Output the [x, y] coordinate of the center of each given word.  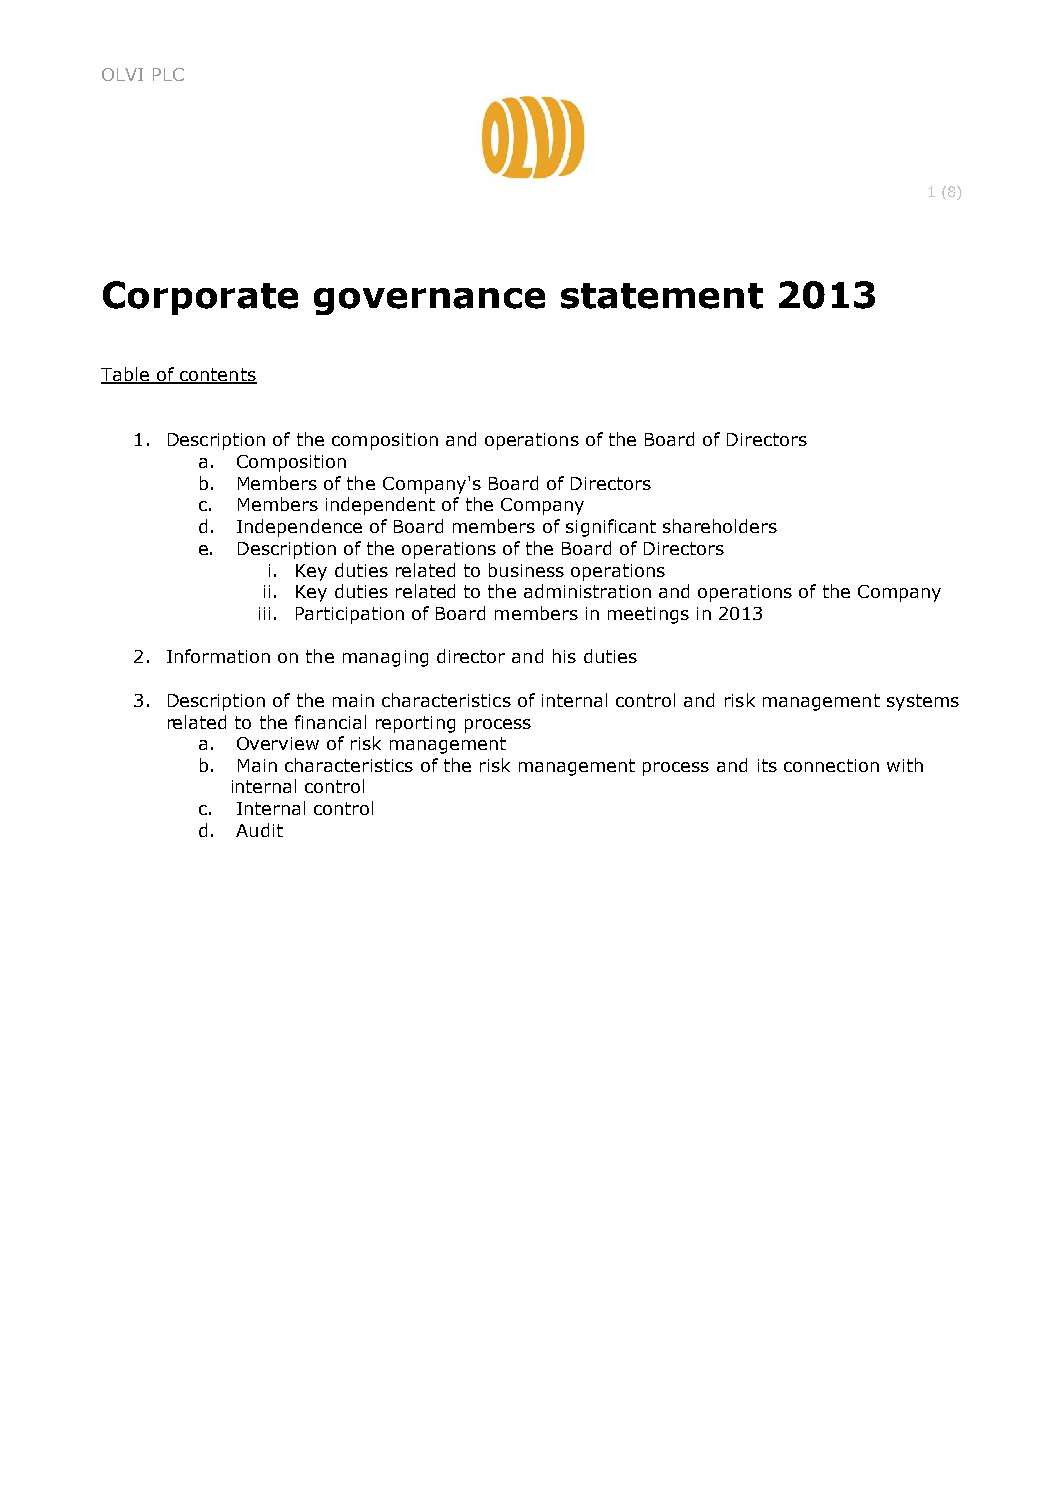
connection [831, 765]
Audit [259, 830]
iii [264, 613]
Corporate [200, 298]
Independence [299, 528]
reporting [415, 724]
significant [611, 528]
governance [429, 301]
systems [923, 702]
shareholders [720, 526]
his [564, 656]
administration [587, 591]
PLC [168, 74]
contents [217, 376]
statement [662, 296]
